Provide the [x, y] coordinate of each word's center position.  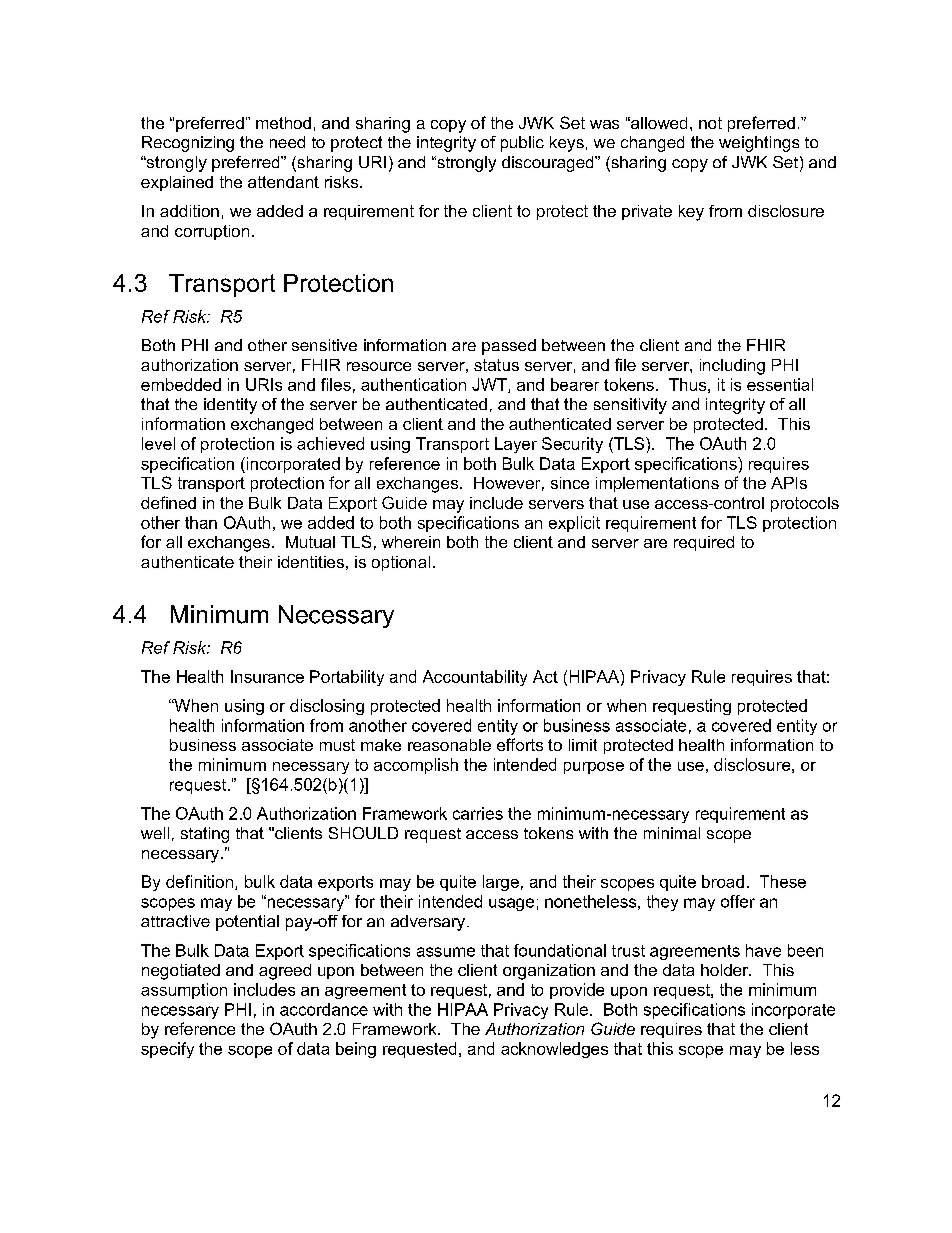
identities [311, 562]
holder [726, 970]
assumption [184, 991]
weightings [759, 144]
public [522, 144]
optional [401, 563]
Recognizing [188, 144]
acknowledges [554, 1050]
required [704, 543]
